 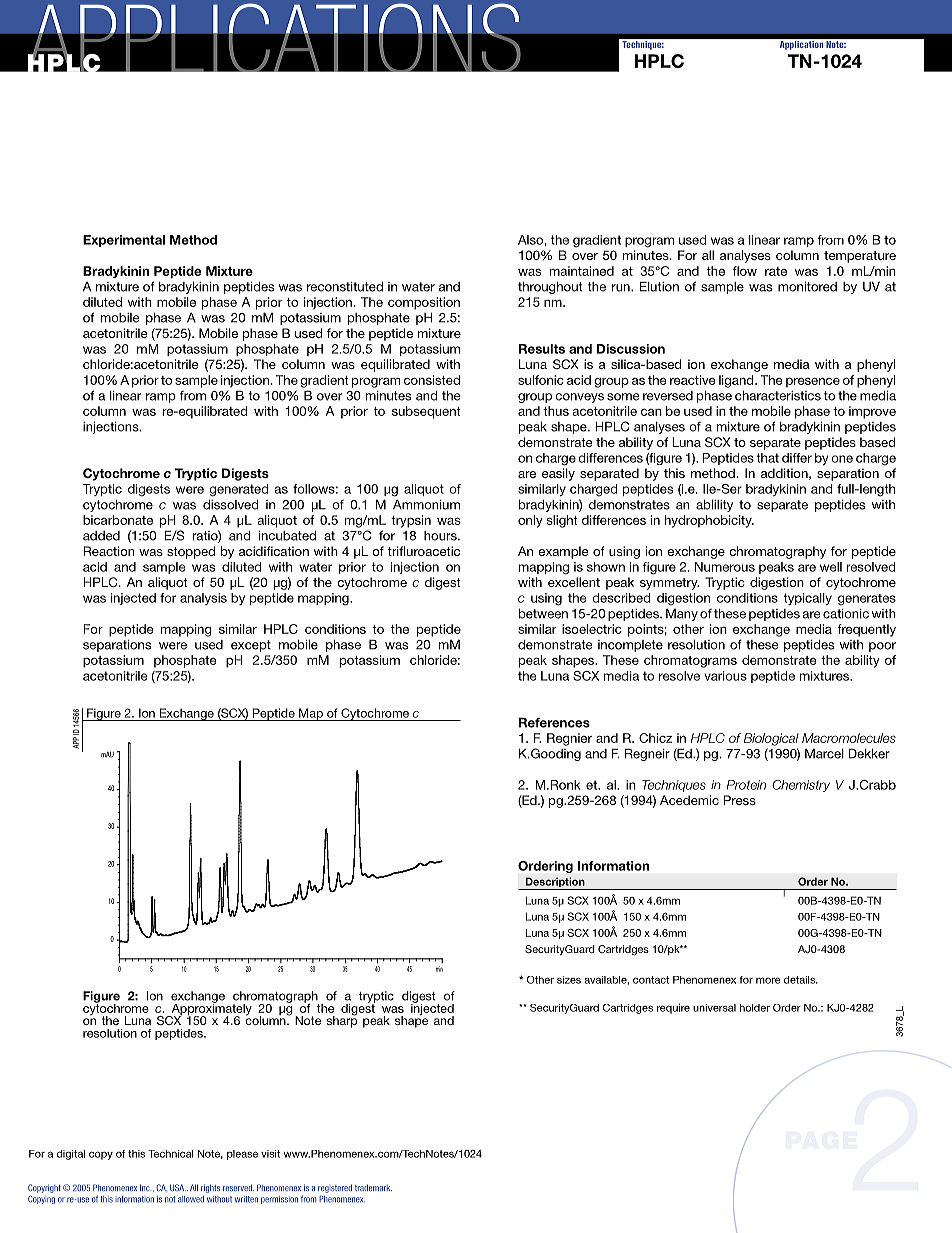 What do you see at coordinates (231, 504) in the image?
I see `dissolved` at bounding box center [231, 504].
